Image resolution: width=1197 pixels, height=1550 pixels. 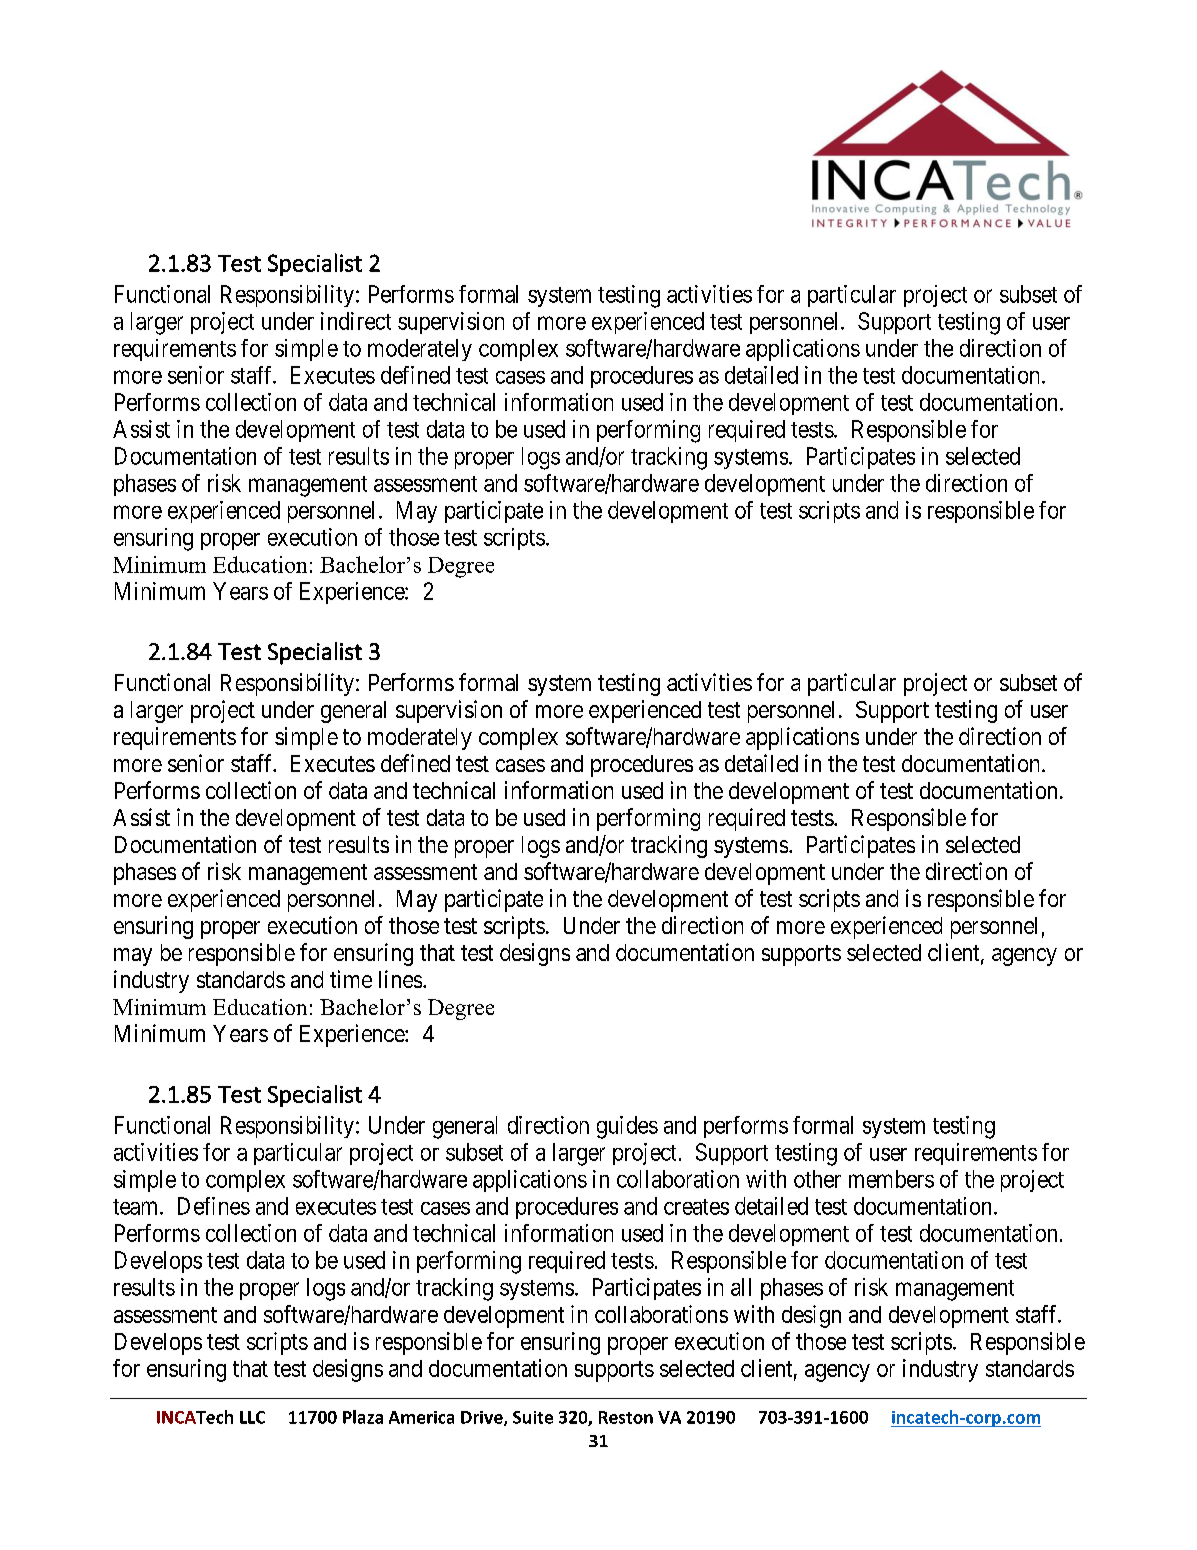 What do you see at coordinates (214, 1206) in the page?
I see `Defines` at bounding box center [214, 1206].
